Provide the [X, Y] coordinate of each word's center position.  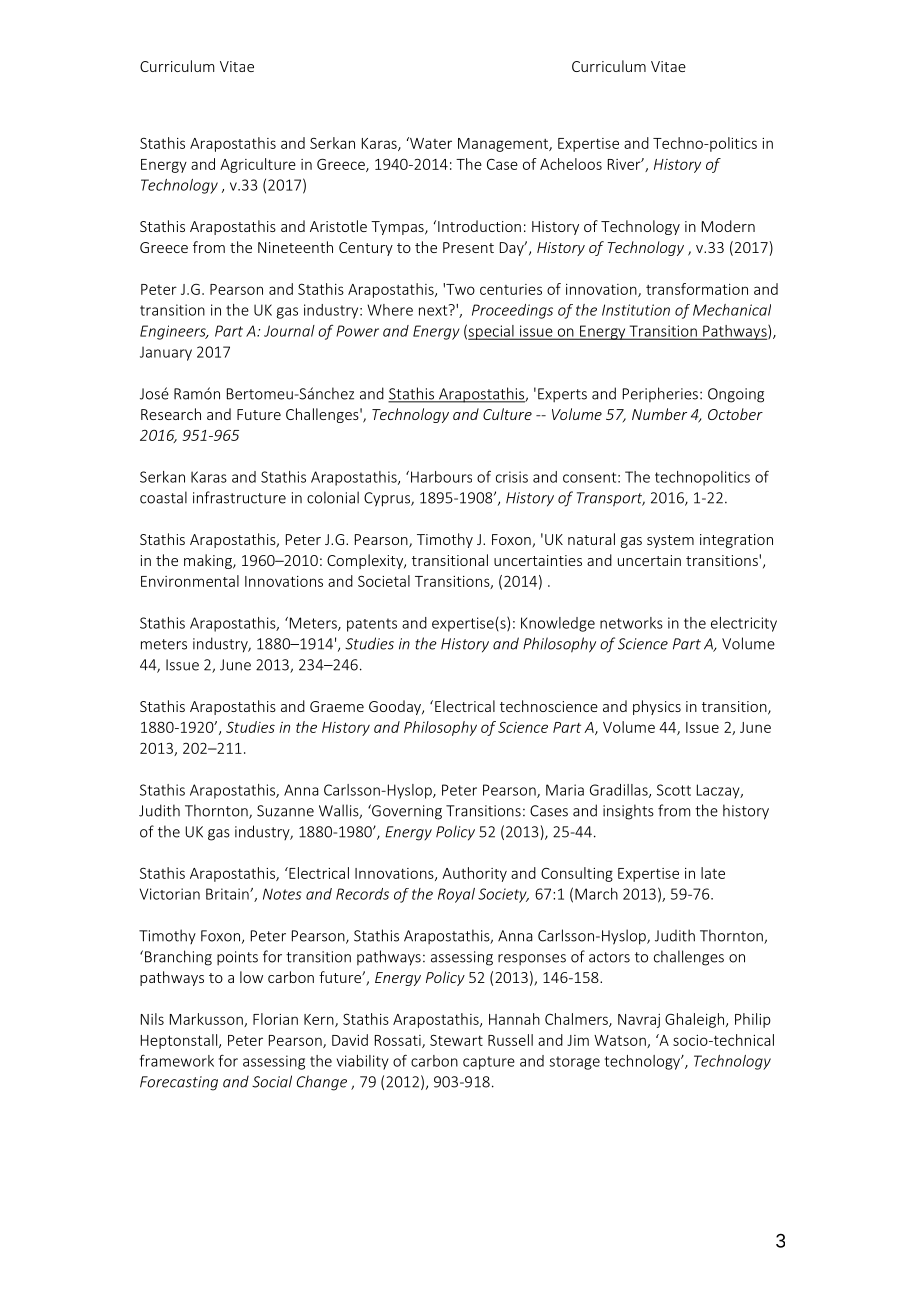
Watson [621, 1041]
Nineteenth [295, 247]
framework [177, 1060]
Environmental [190, 581]
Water [430, 143]
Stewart [456, 1040]
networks [631, 623]
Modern [728, 226]
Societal [384, 581]
